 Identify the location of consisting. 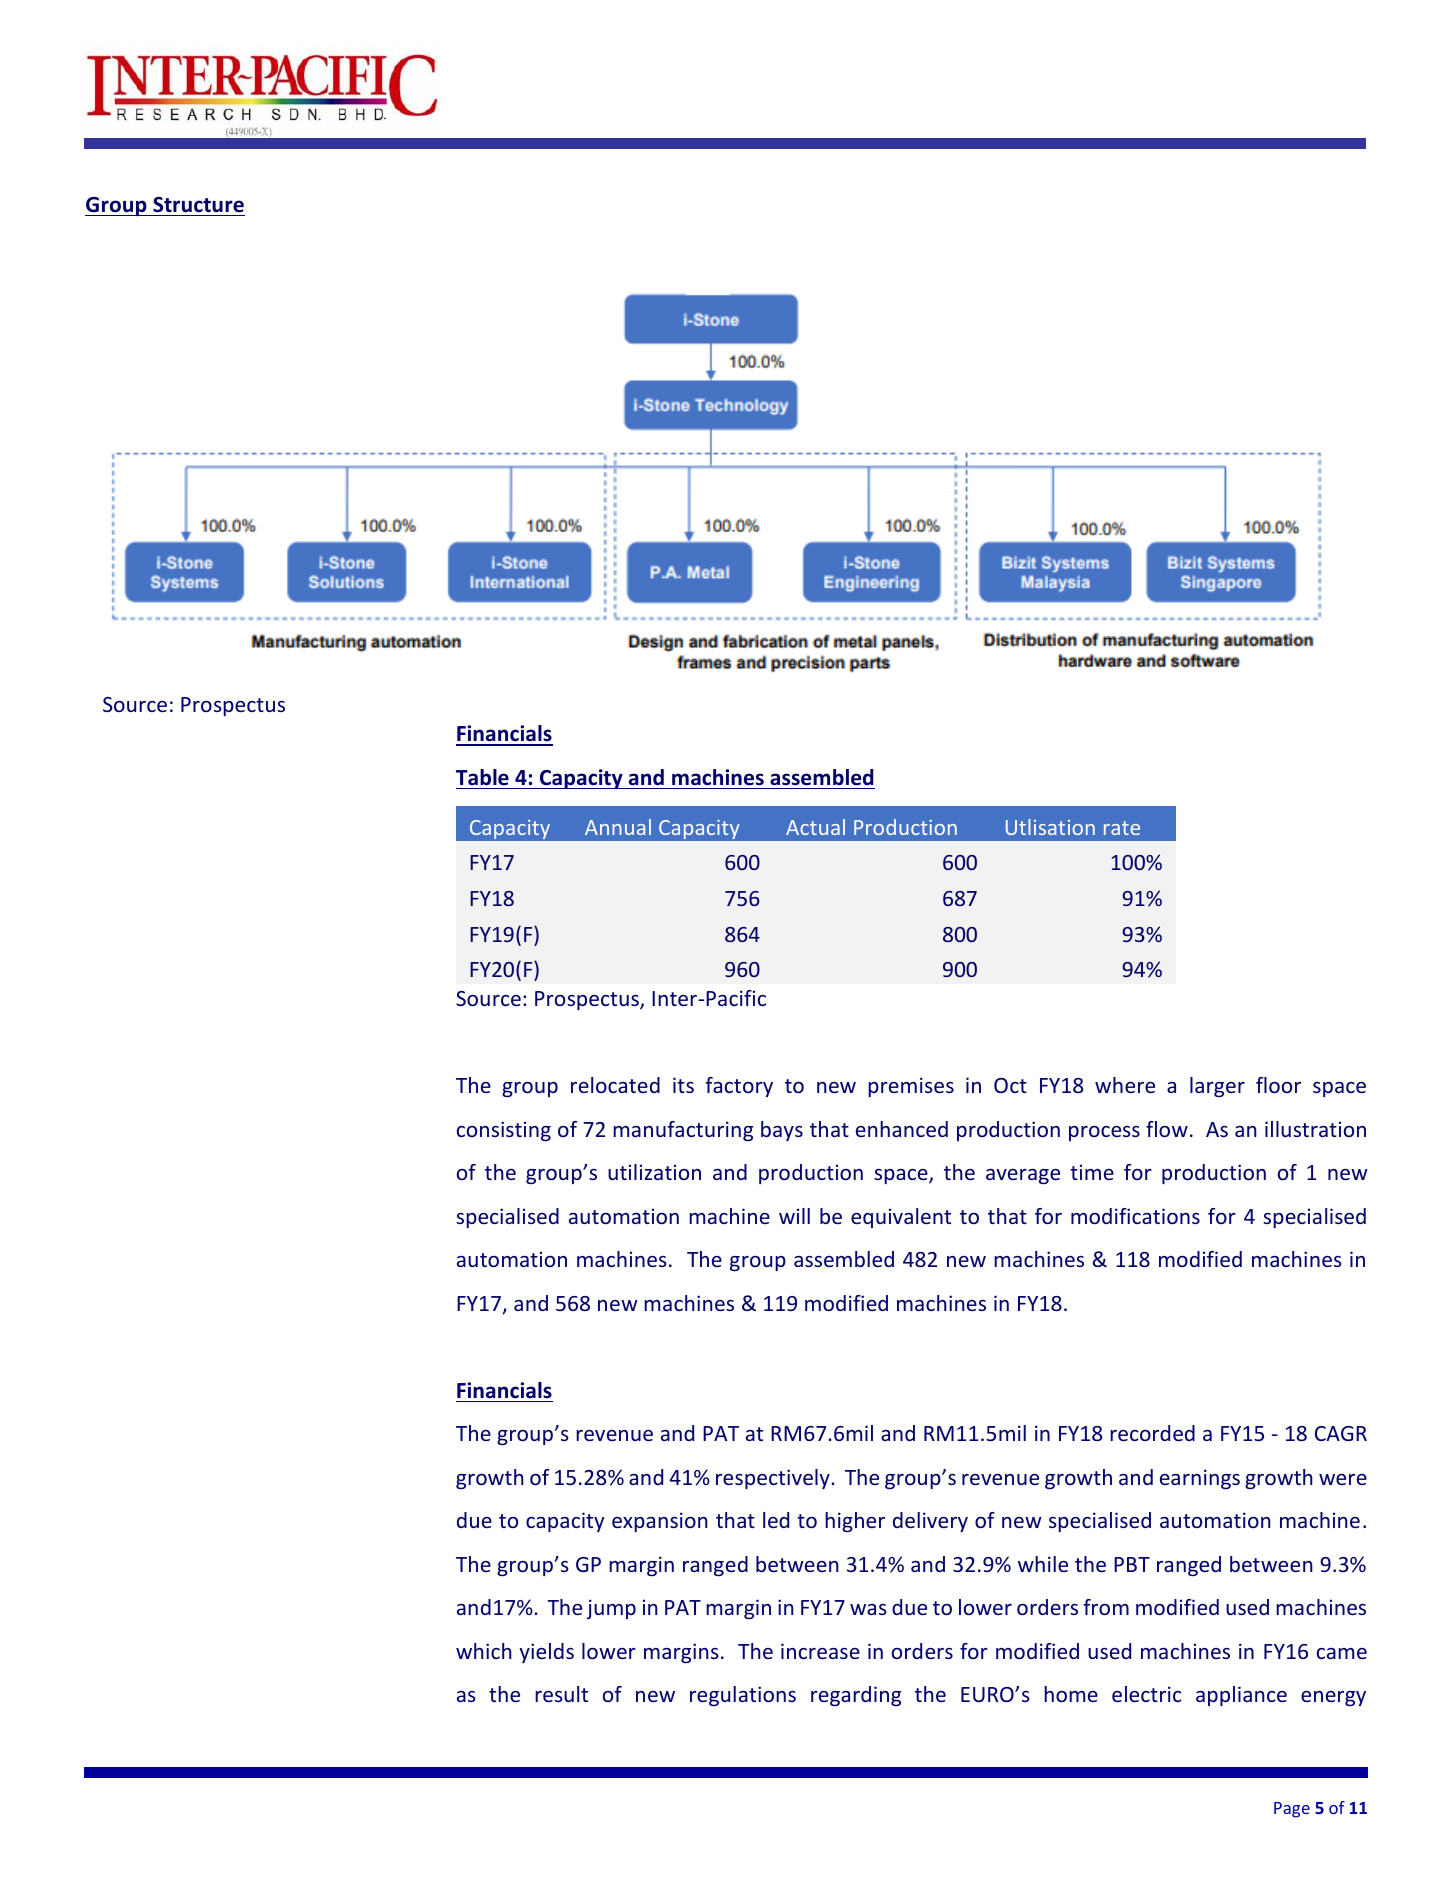
(504, 1131).
